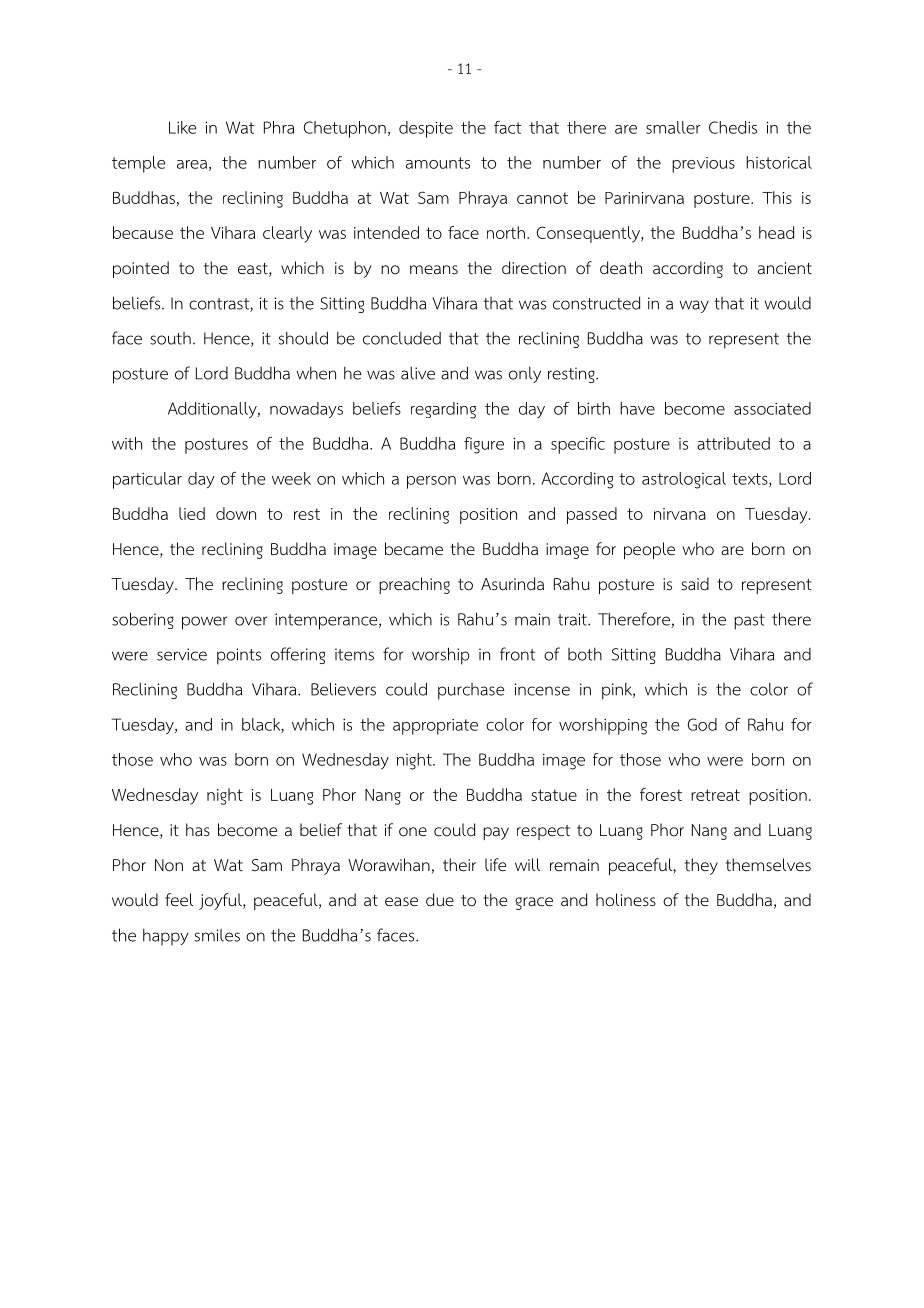 The height and width of the document is (1308, 924). What do you see at coordinates (749, 622) in the document?
I see `past` at bounding box center [749, 622].
